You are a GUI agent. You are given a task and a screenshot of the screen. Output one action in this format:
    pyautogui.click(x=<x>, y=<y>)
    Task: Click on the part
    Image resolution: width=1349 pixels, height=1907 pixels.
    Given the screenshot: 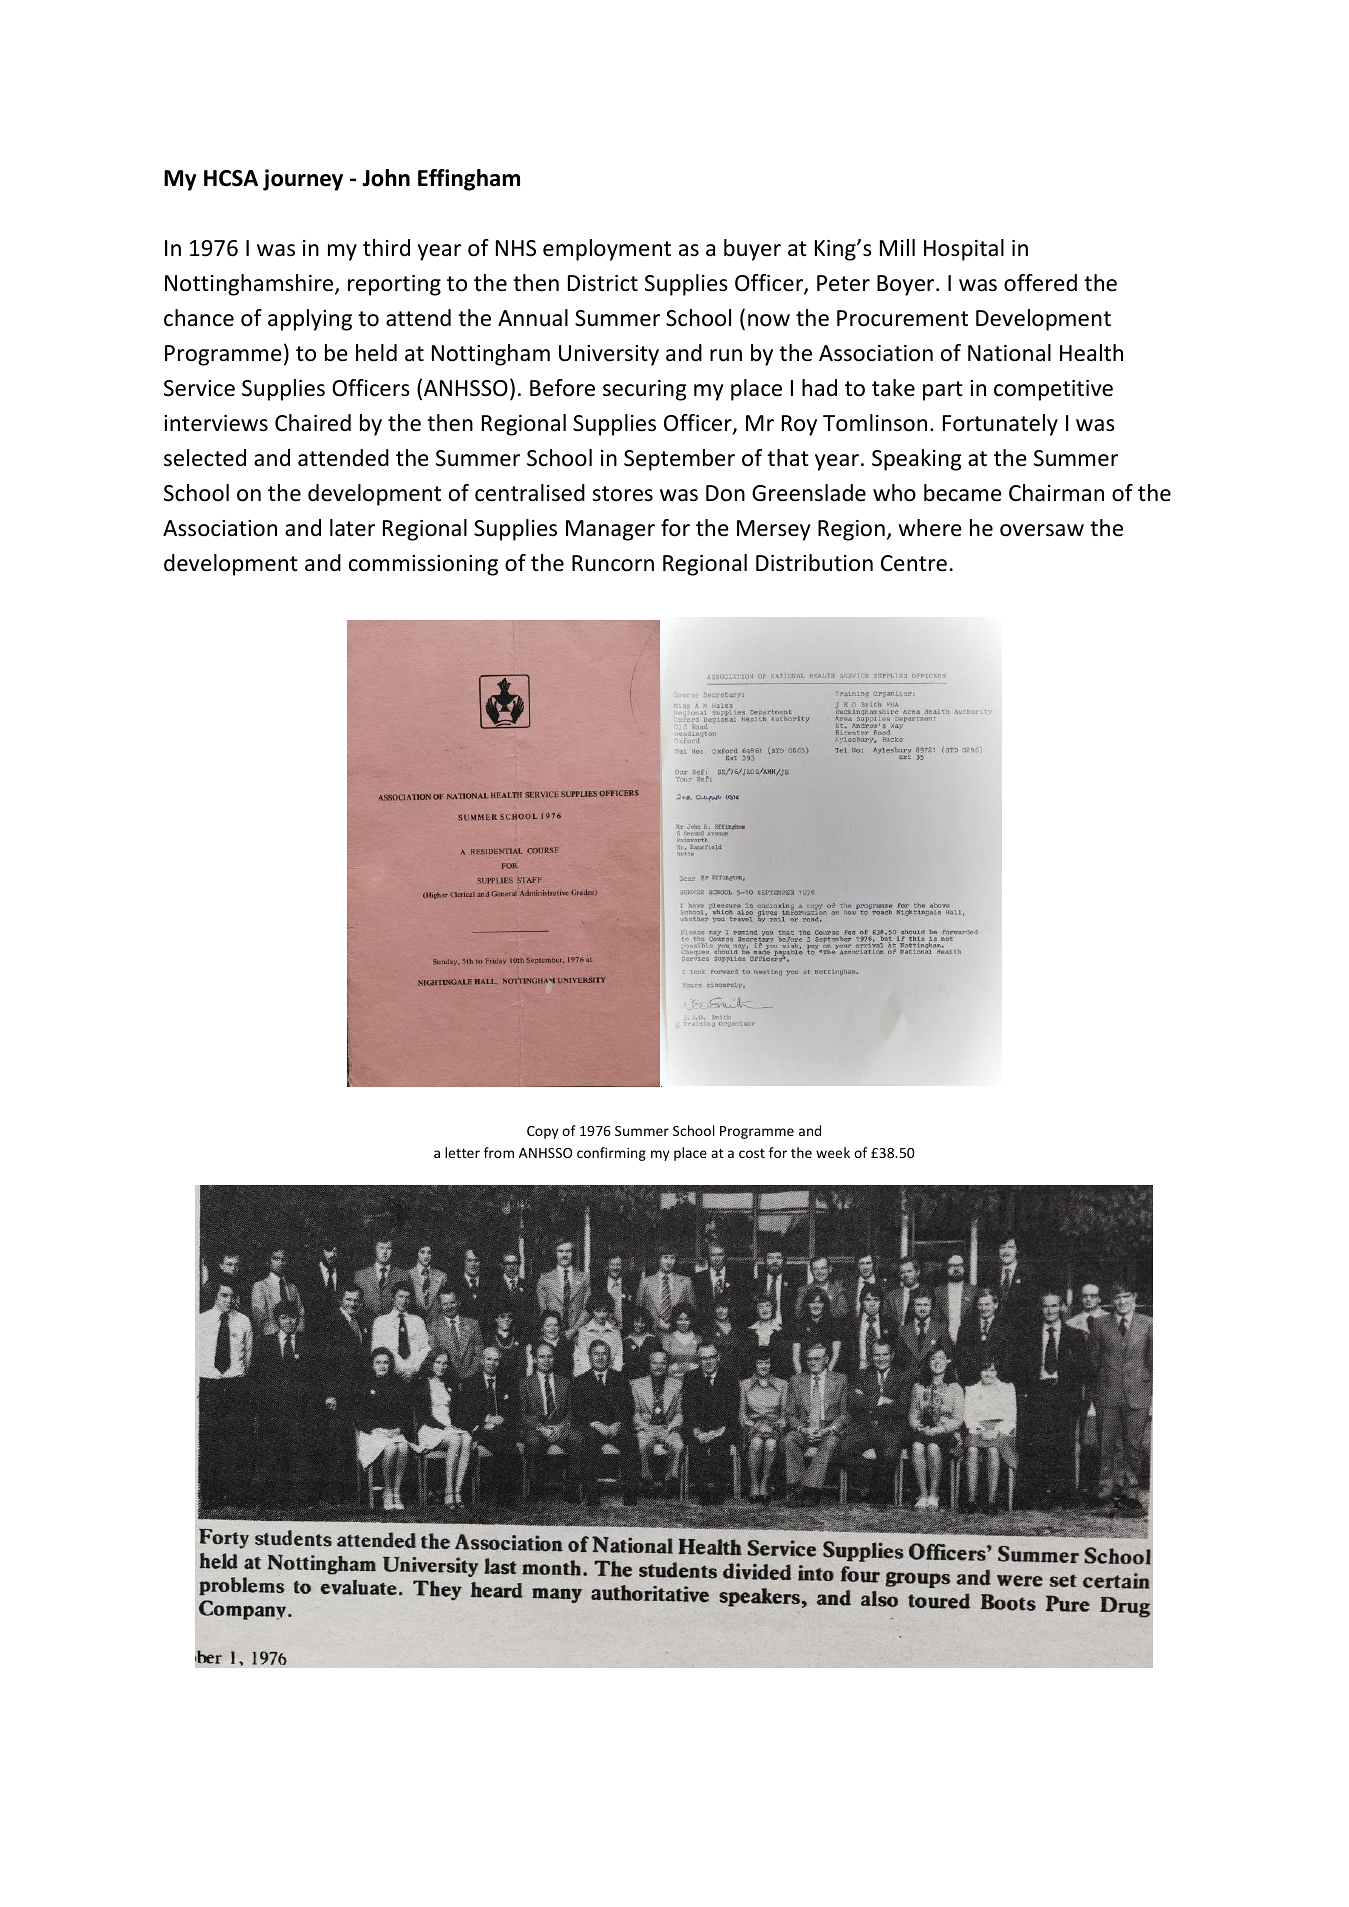 What is the action you would take?
    pyautogui.click(x=943, y=391)
